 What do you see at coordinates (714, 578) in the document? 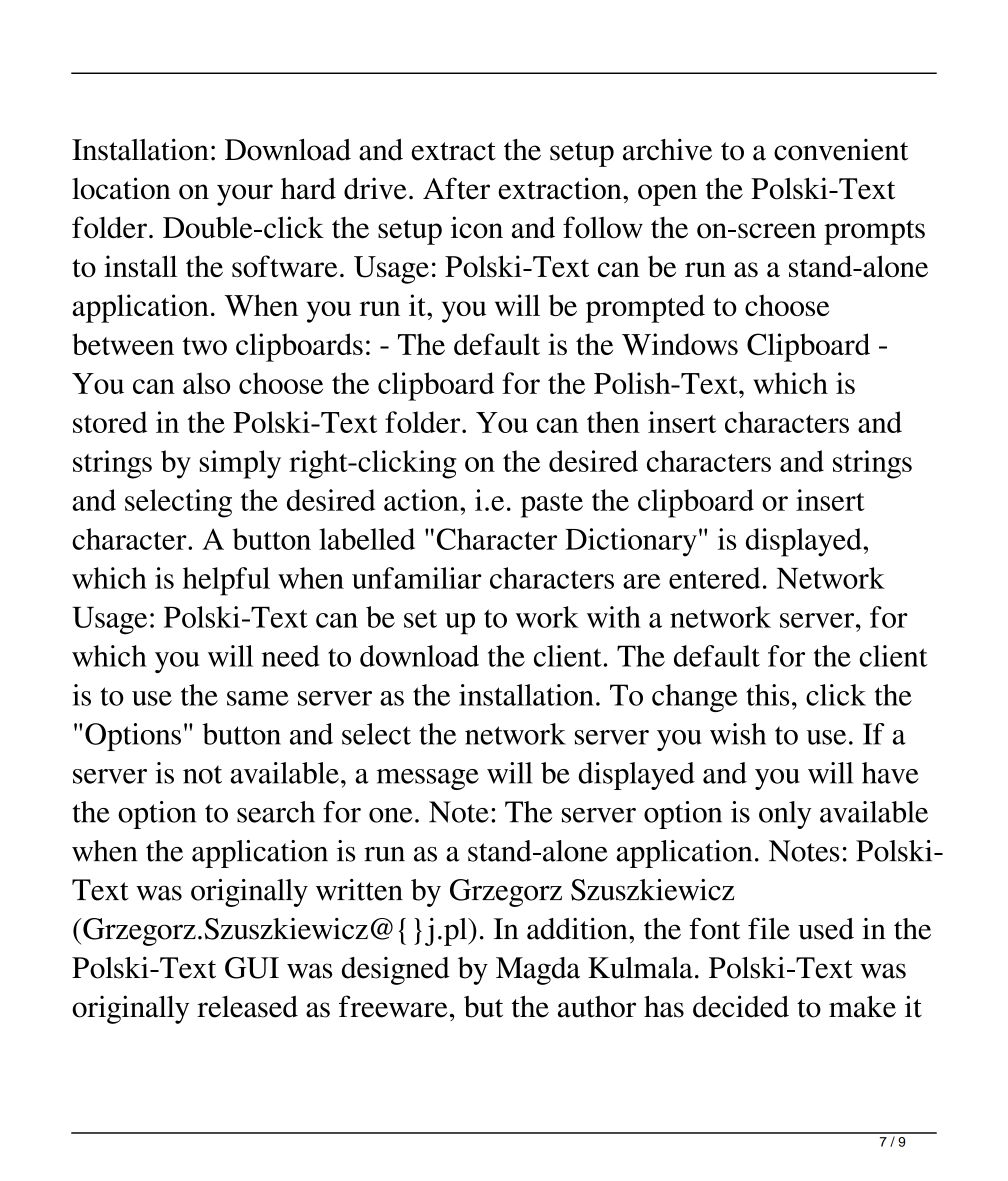
I see `entered` at bounding box center [714, 578].
